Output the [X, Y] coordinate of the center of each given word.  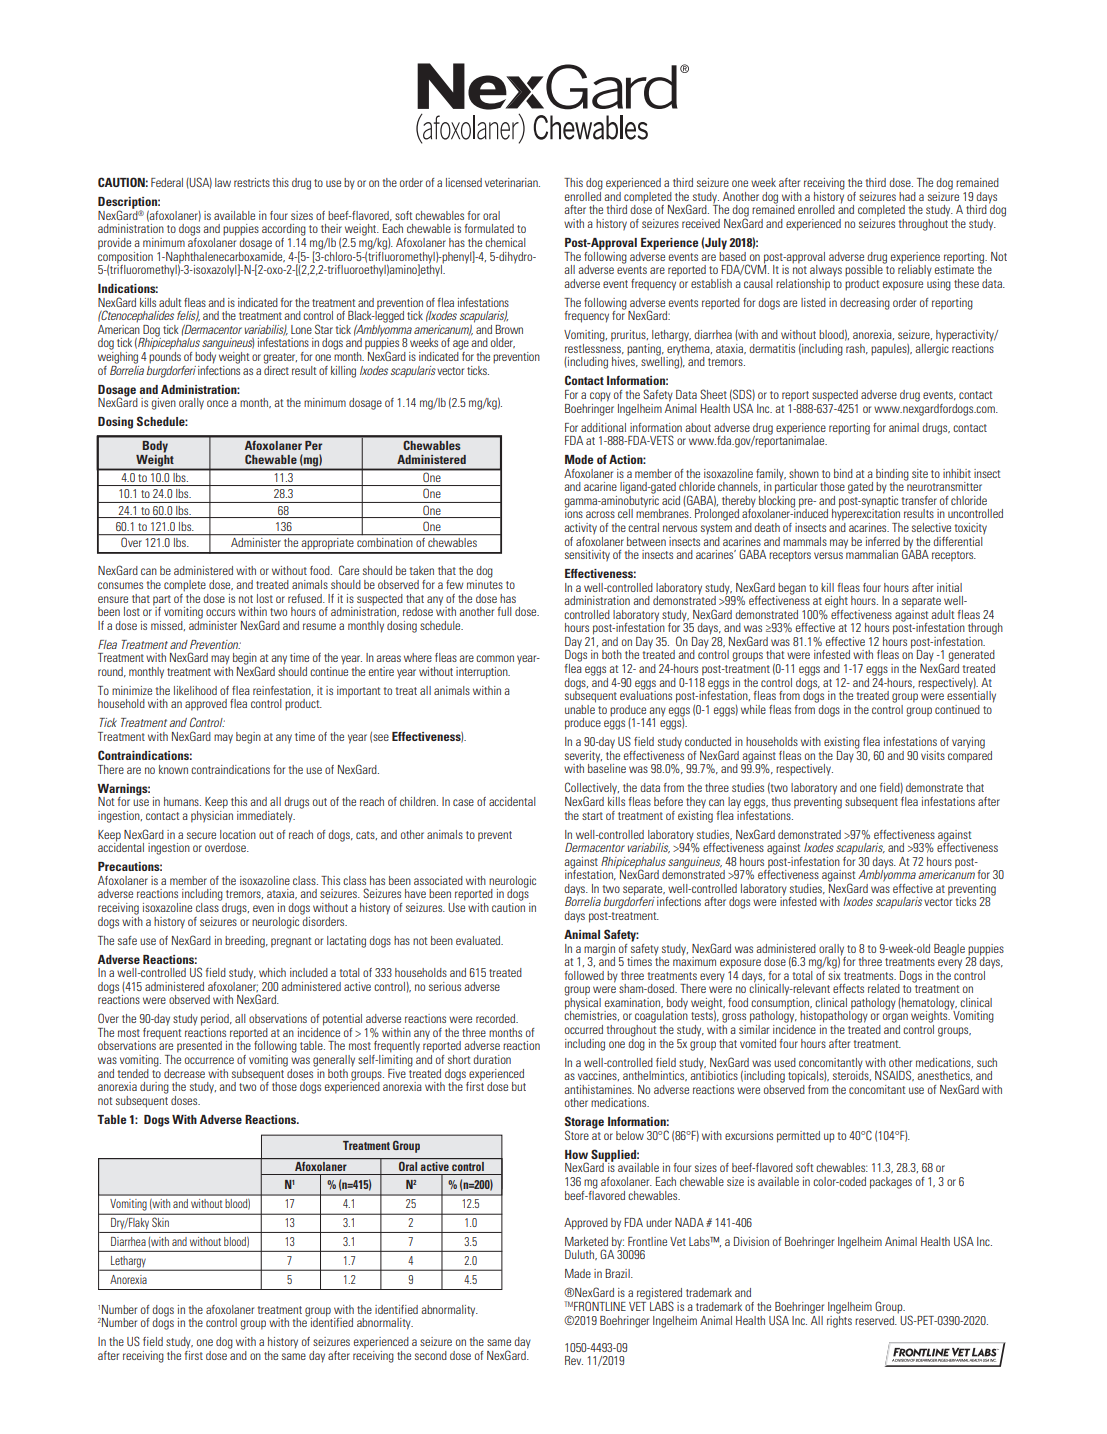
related [884, 988]
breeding [246, 942]
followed [584, 975]
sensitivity [587, 556]
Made [578, 1273]
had [907, 196]
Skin [160, 1222]
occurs [220, 612]
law [223, 182]
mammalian [871, 553]
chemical [505, 242]
